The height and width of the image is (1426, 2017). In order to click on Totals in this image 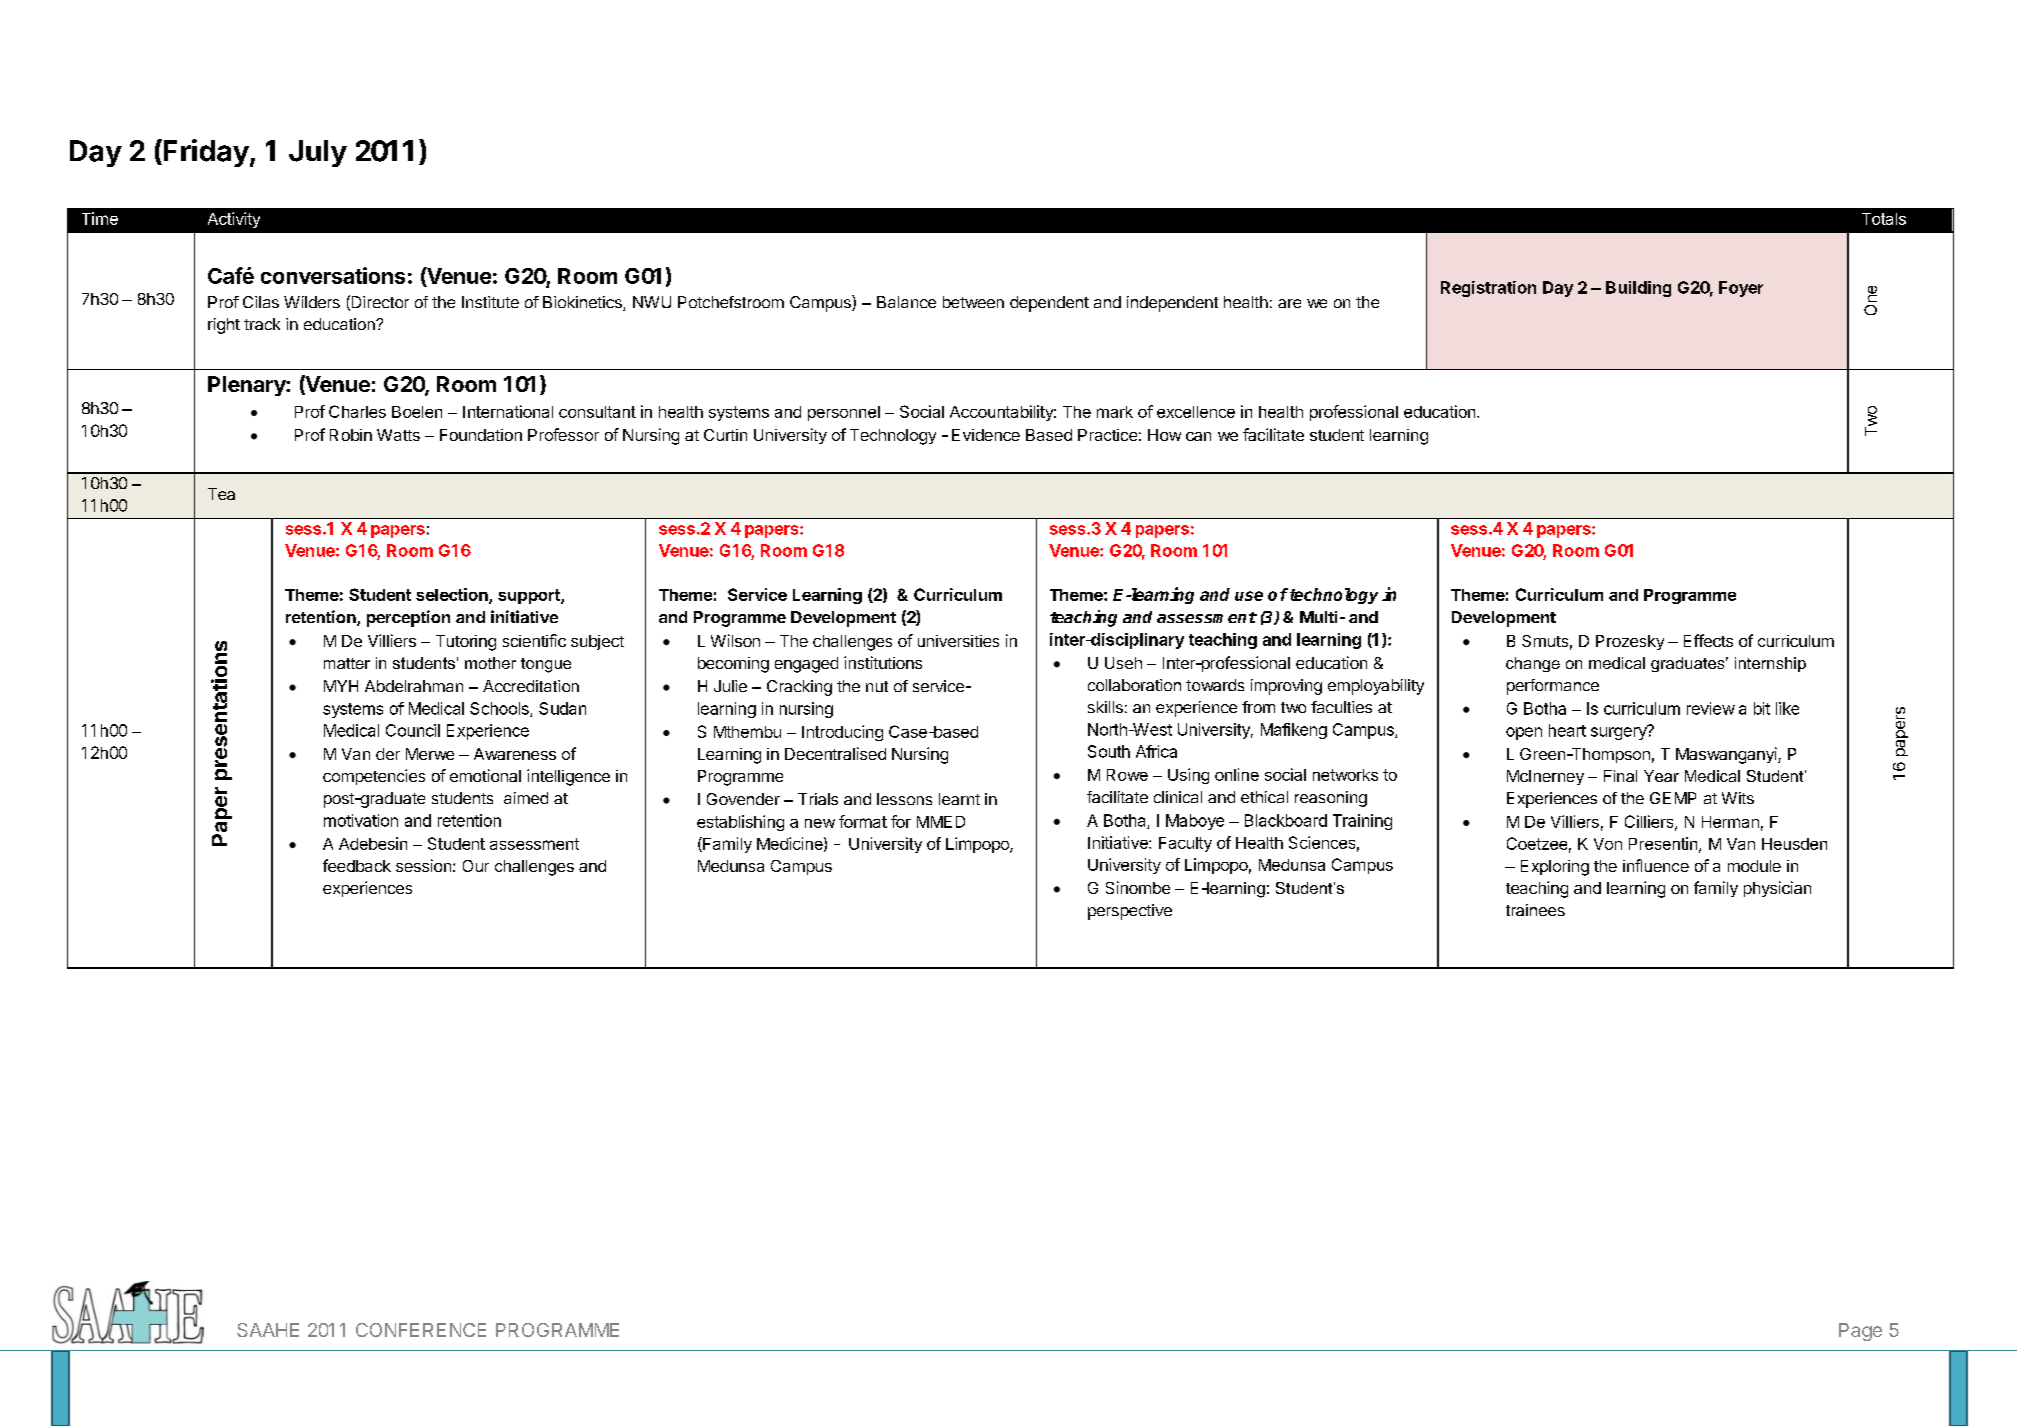, I will do `click(1884, 219)`.
